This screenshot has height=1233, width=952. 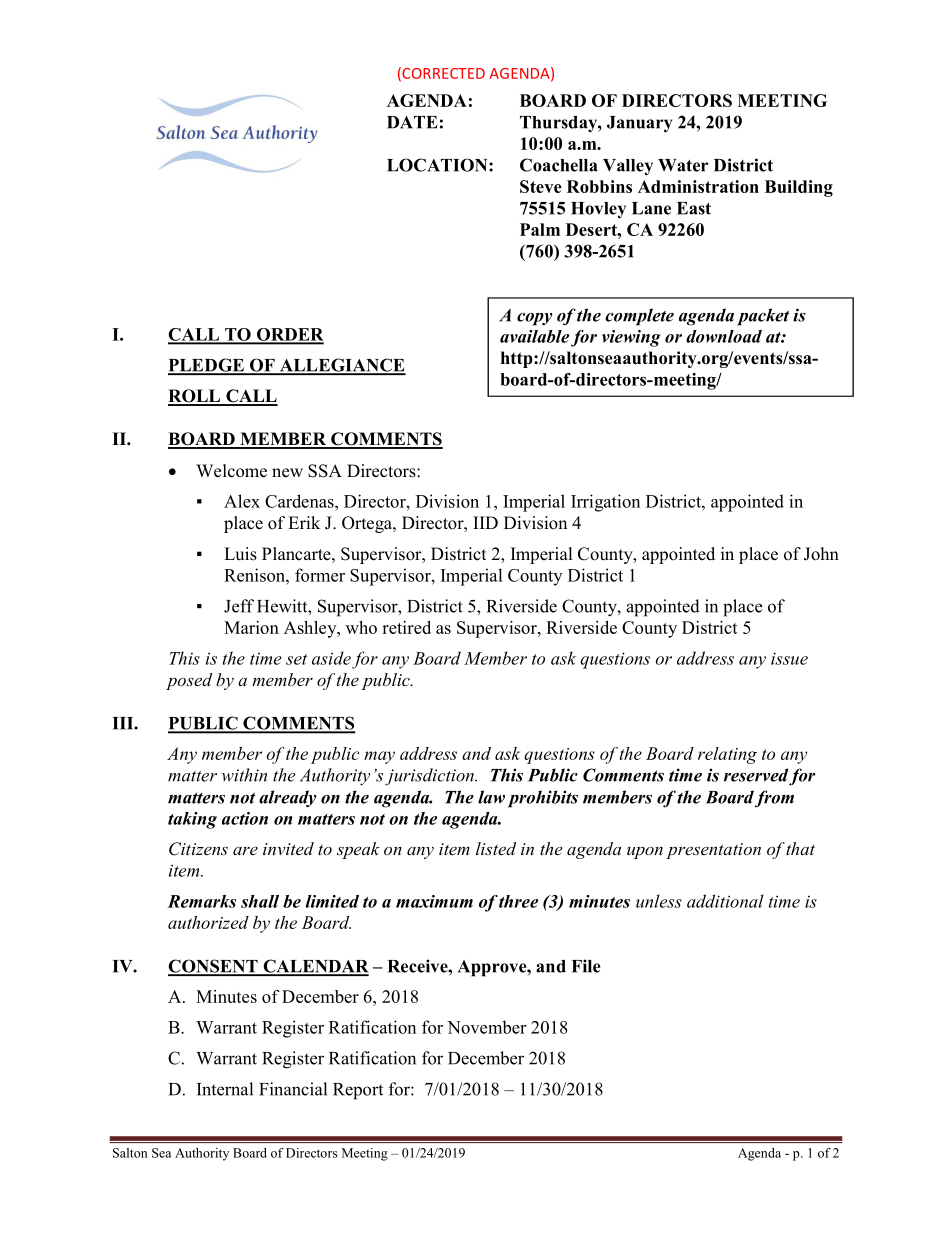 What do you see at coordinates (239, 606) in the screenshot?
I see `Jeff` at bounding box center [239, 606].
